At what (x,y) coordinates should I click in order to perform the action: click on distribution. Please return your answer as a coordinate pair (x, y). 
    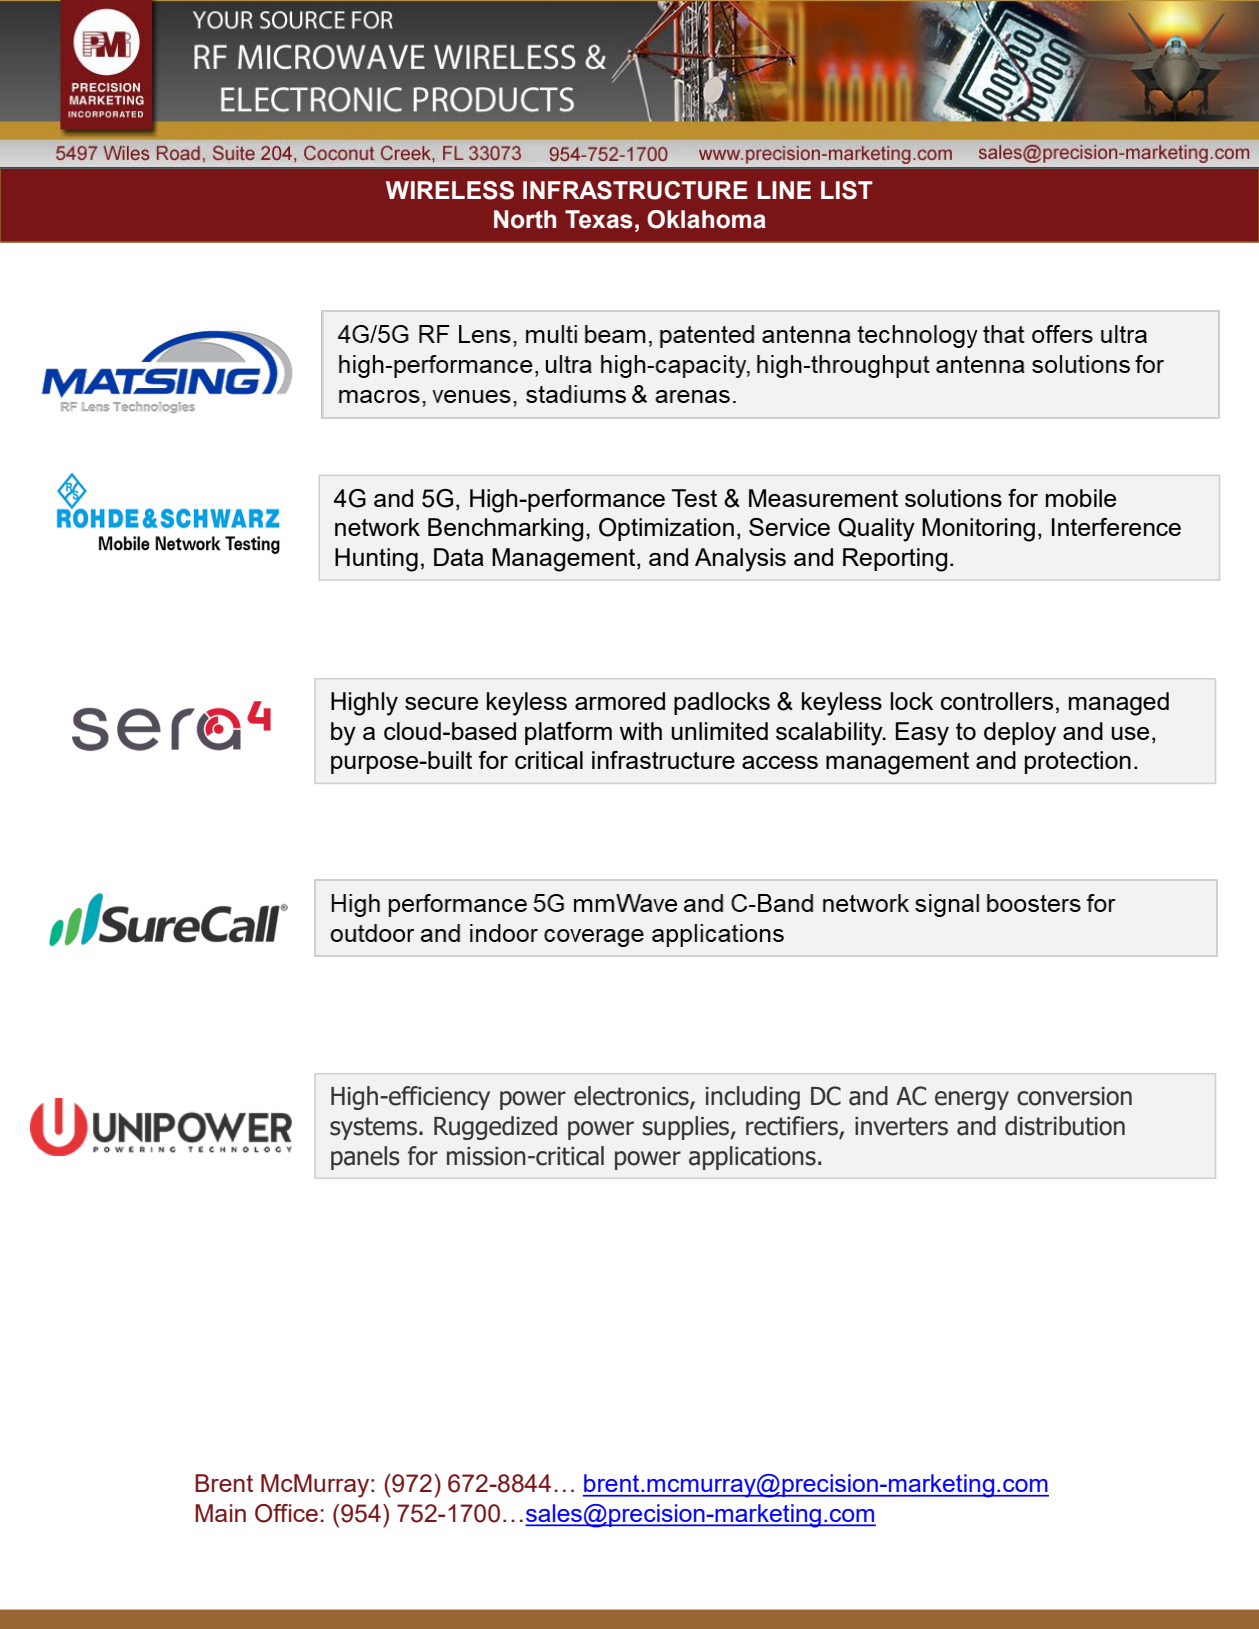
    Looking at the image, I should click on (1065, 1126).
